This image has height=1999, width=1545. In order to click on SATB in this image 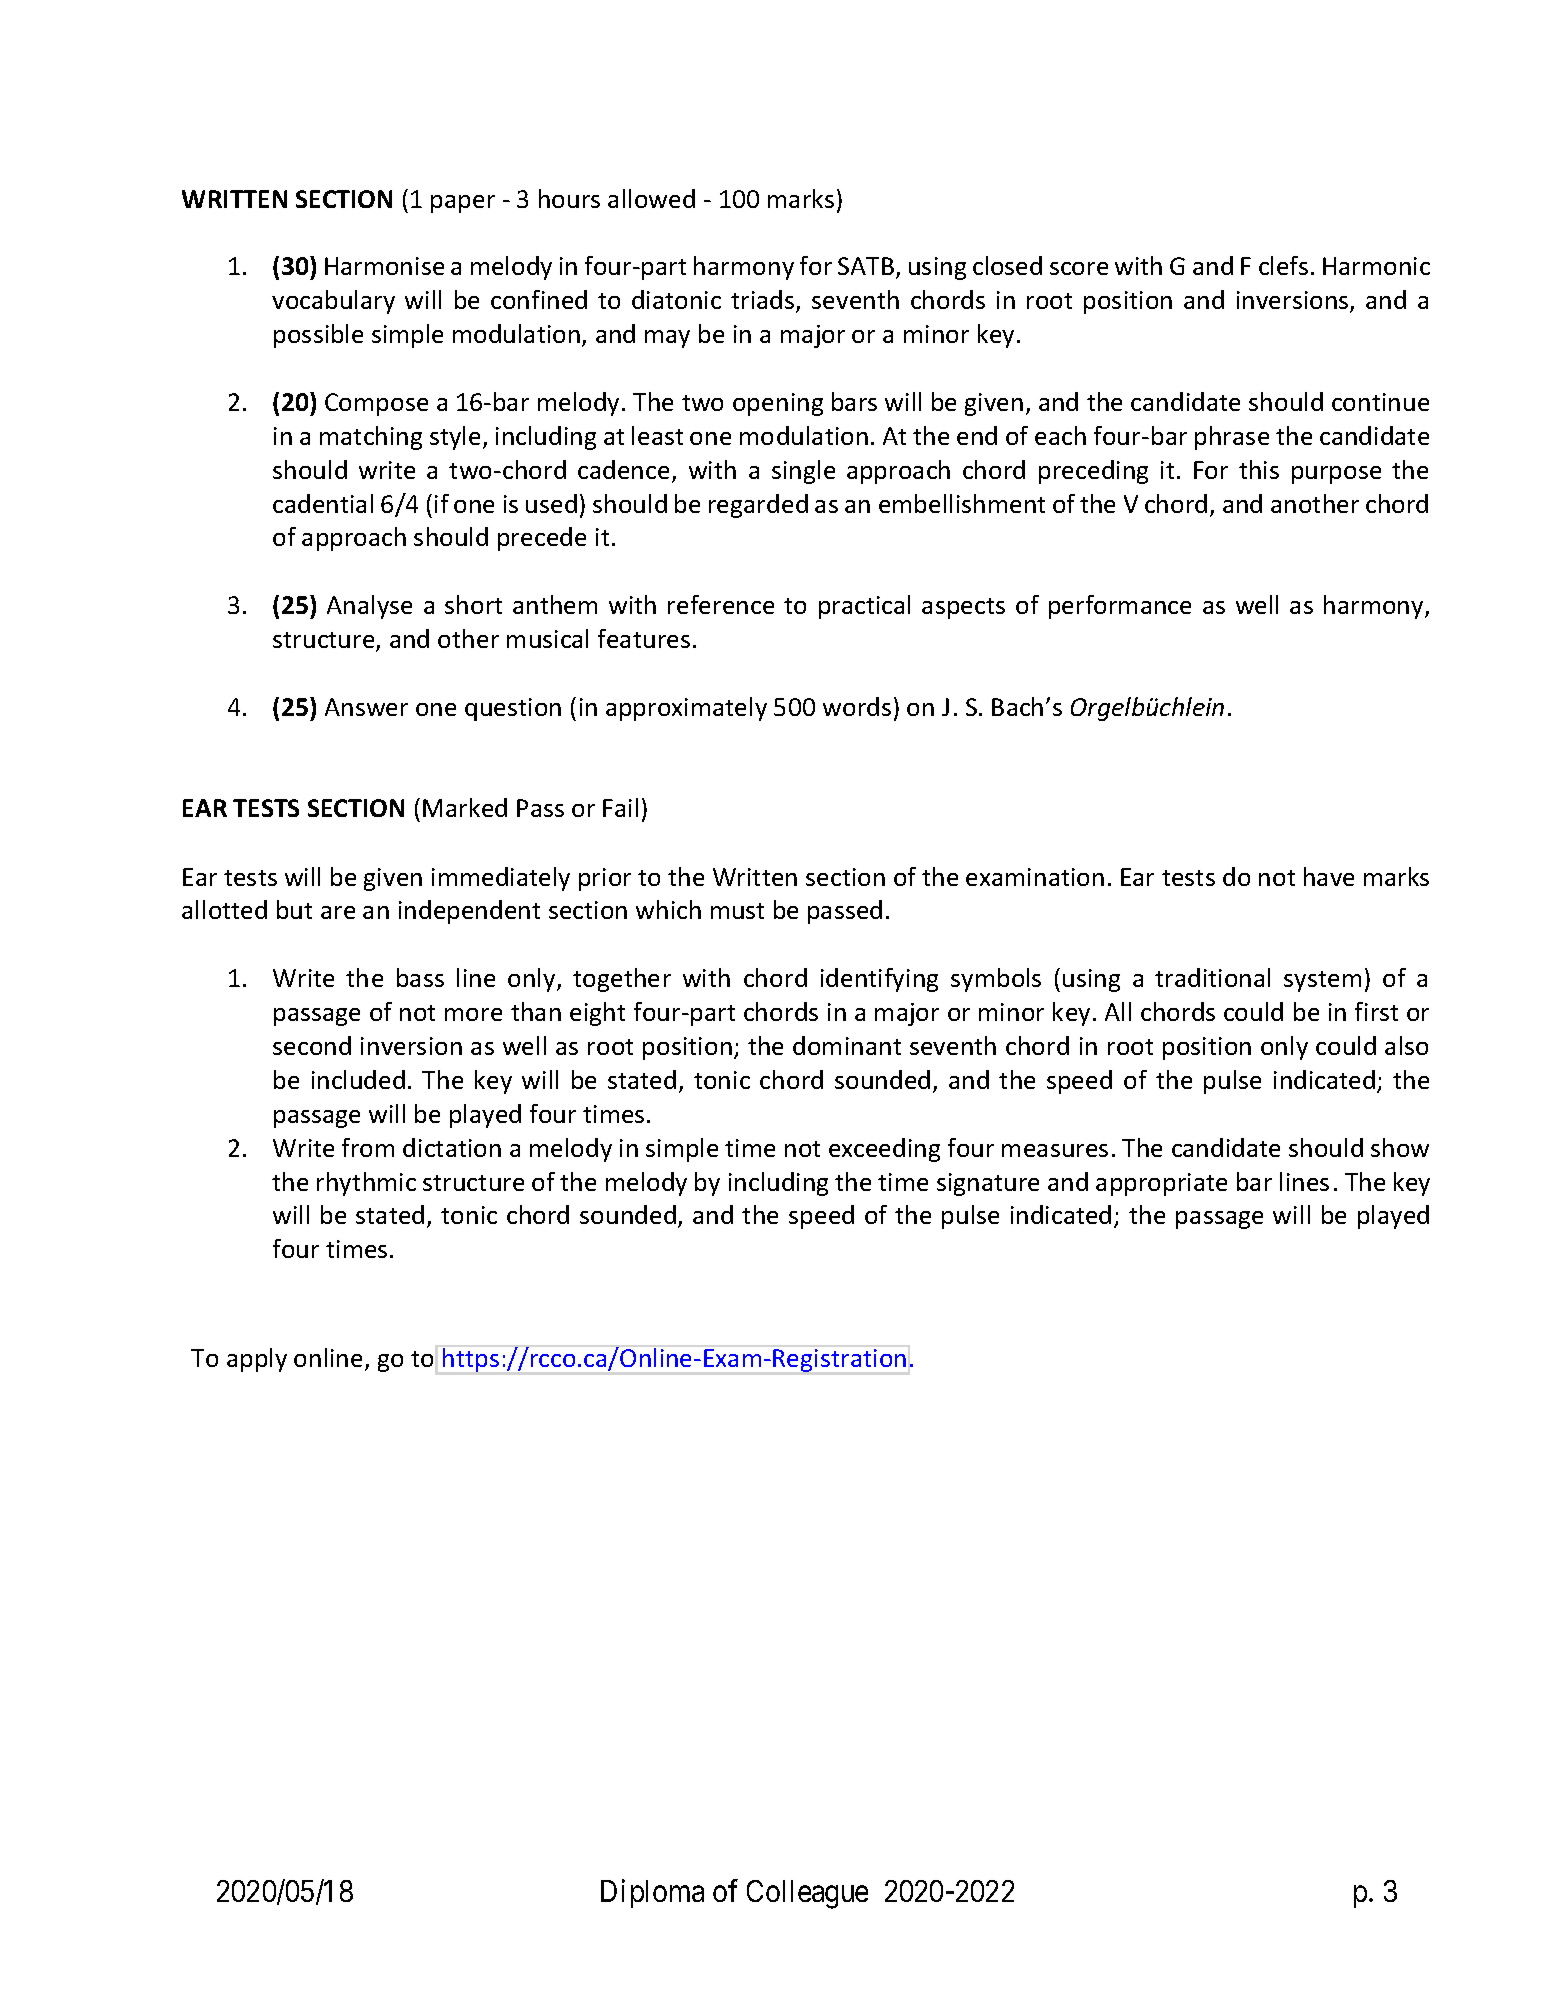, I will do `click(866, 266)`.
